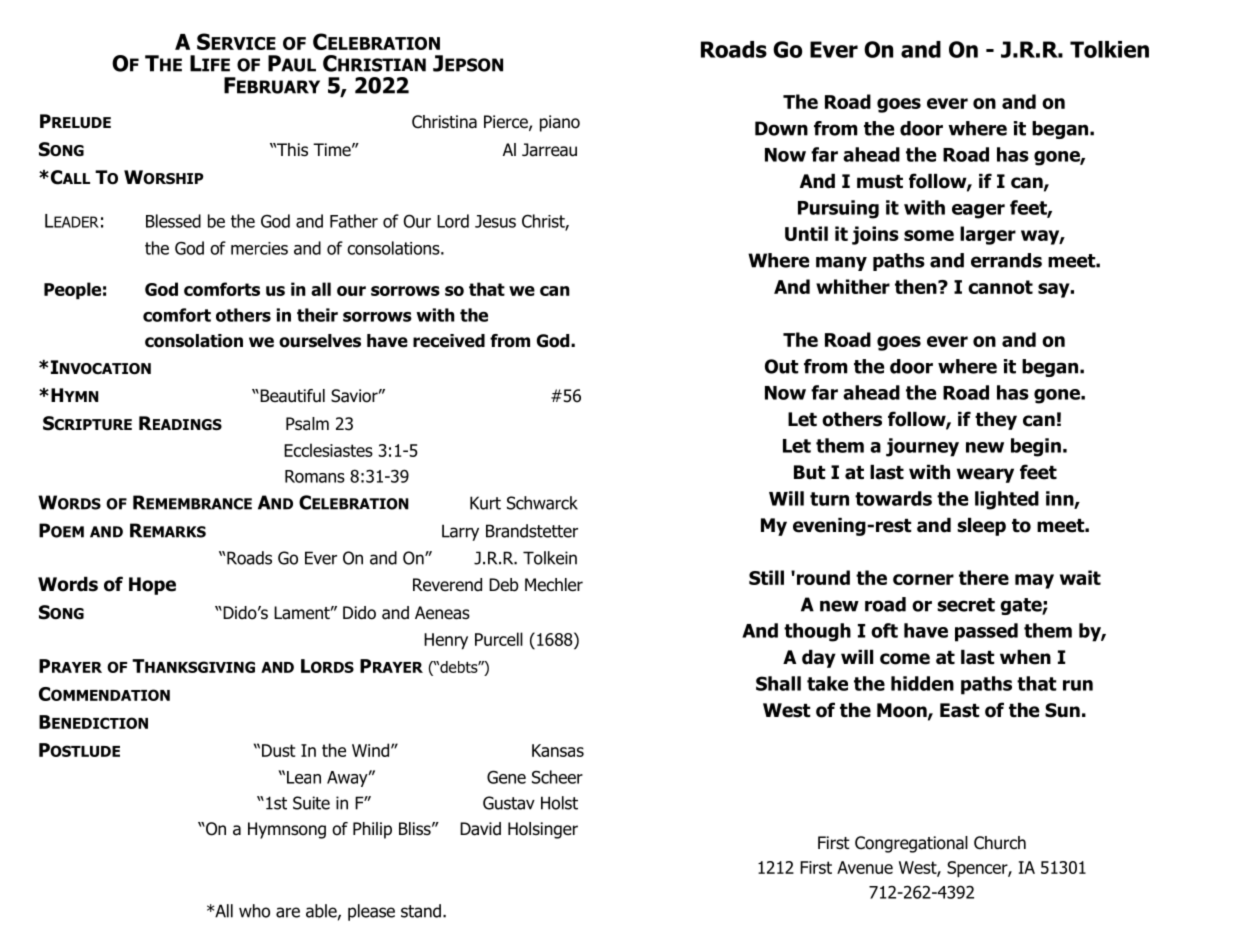 This image has height=952, width=1233. What do you see at coordinates (499, 639) in the image?
I see `Purcell` at bounding box center [499, 639].
